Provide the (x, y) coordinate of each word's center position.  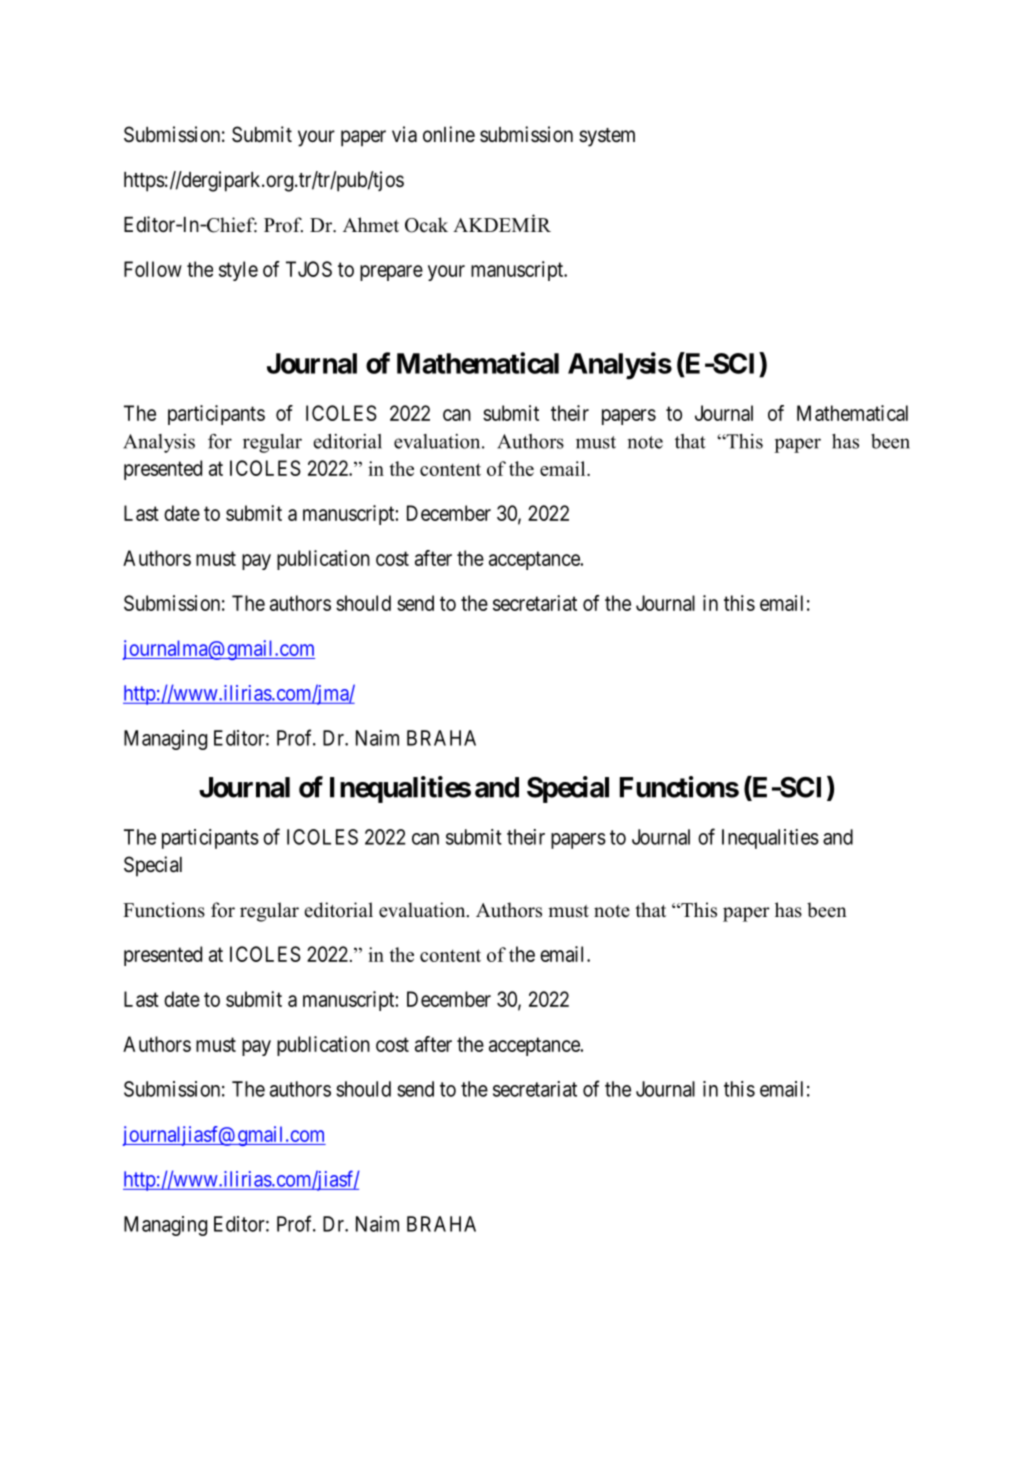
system (607, 137)
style (238, 271)
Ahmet (371, 225)
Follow (153, 269)
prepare (391, 273)
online (449, 134)
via (404, 134)
